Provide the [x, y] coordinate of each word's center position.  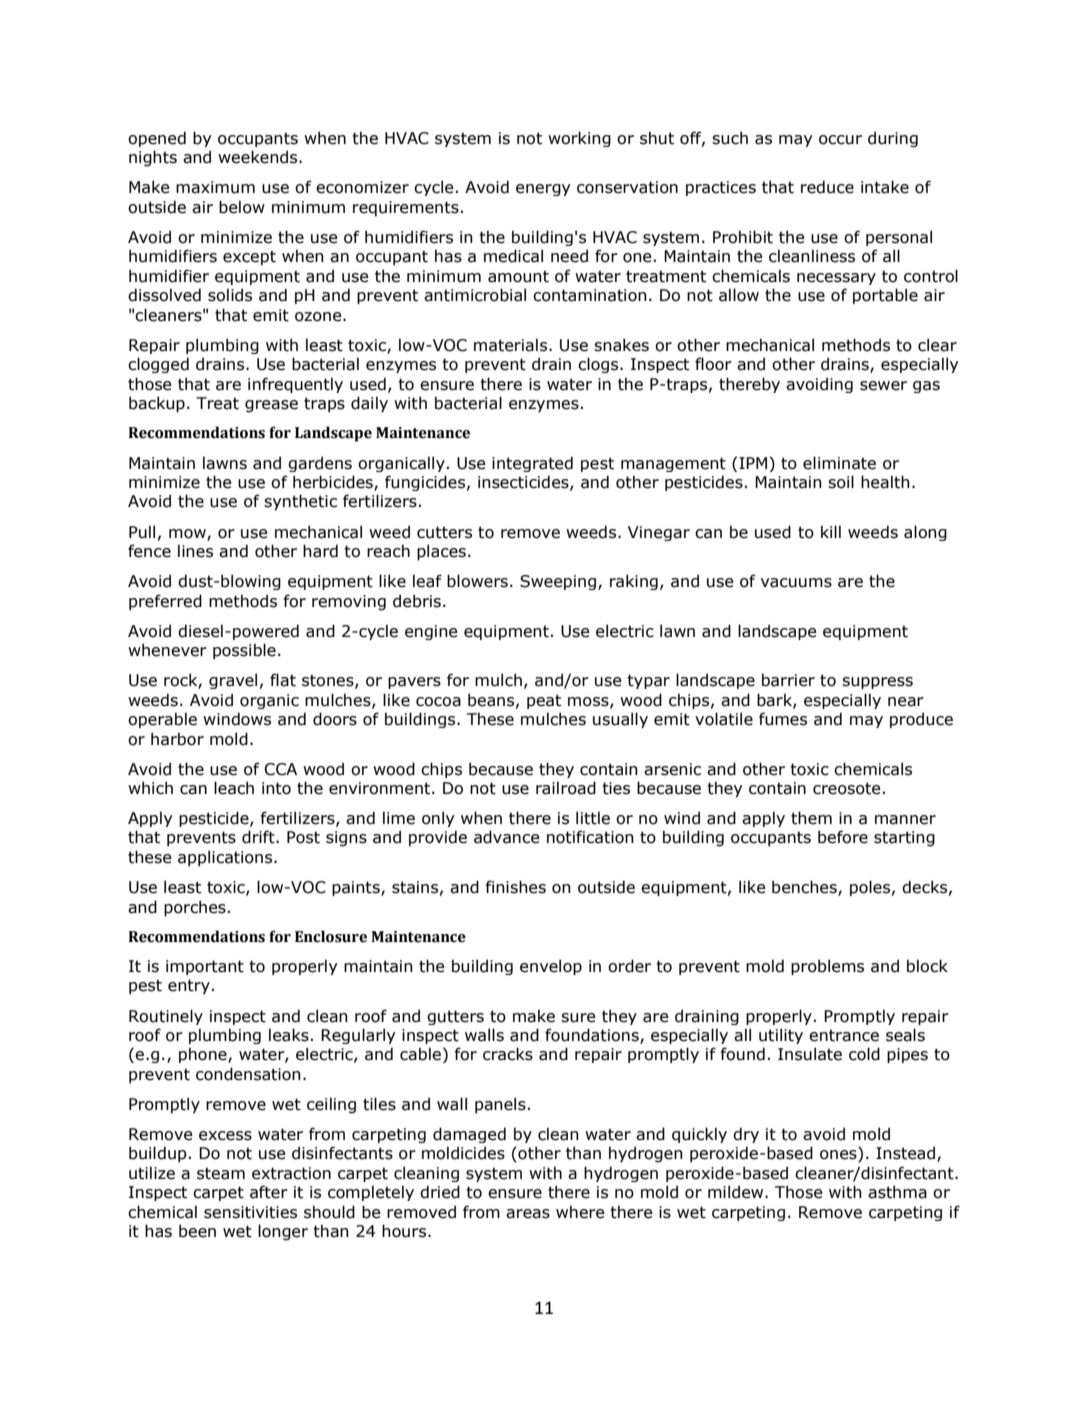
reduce [827, 187]
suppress [877, 683]
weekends [259, 157]
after [269, 1192]
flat [283, 680]
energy [543, 190]
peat [544, 701]
